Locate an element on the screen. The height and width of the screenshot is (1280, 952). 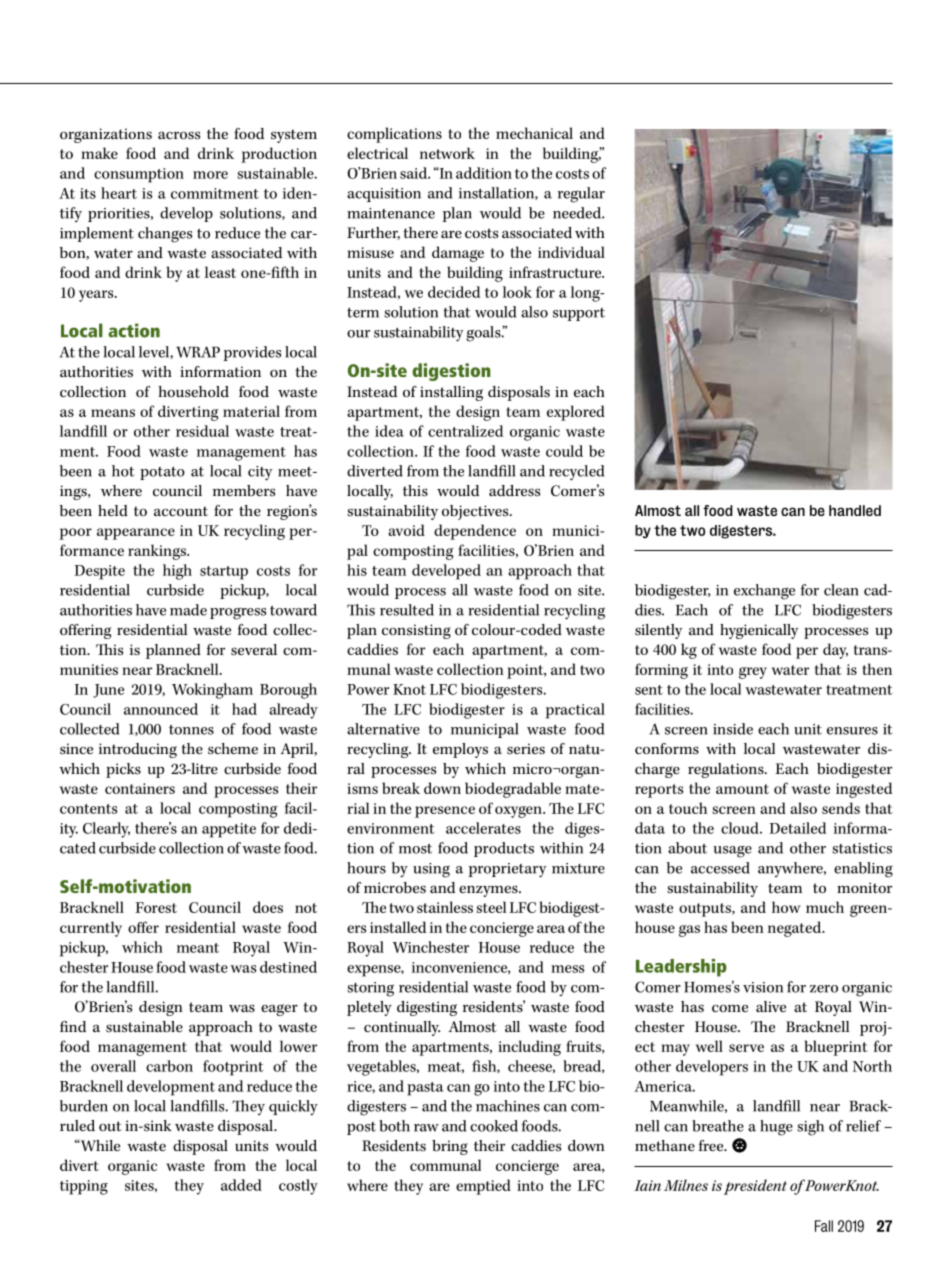
handled is located at coordinates (855, 510).
